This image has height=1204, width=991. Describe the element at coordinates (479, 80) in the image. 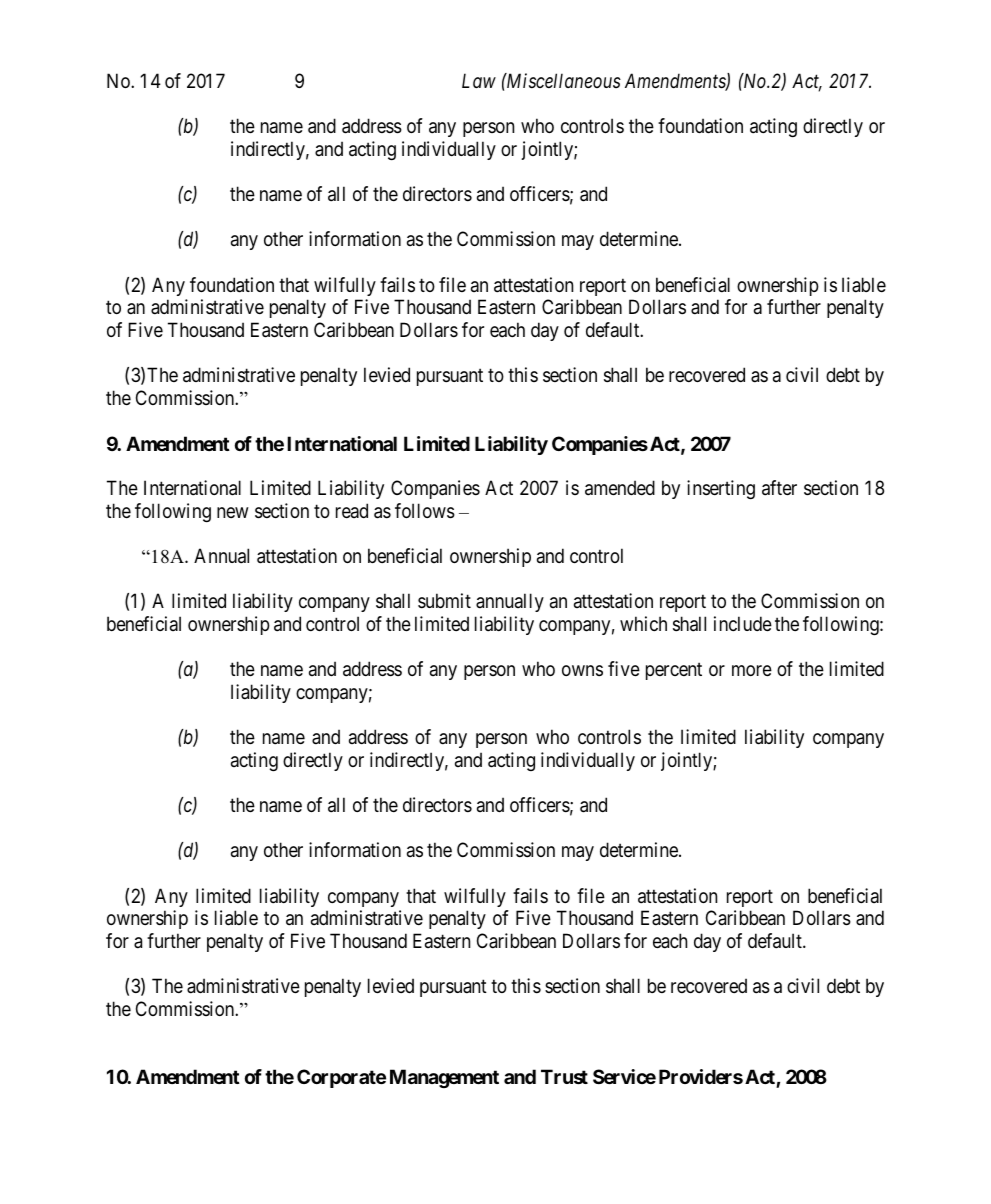

I see `Law` at that location.
